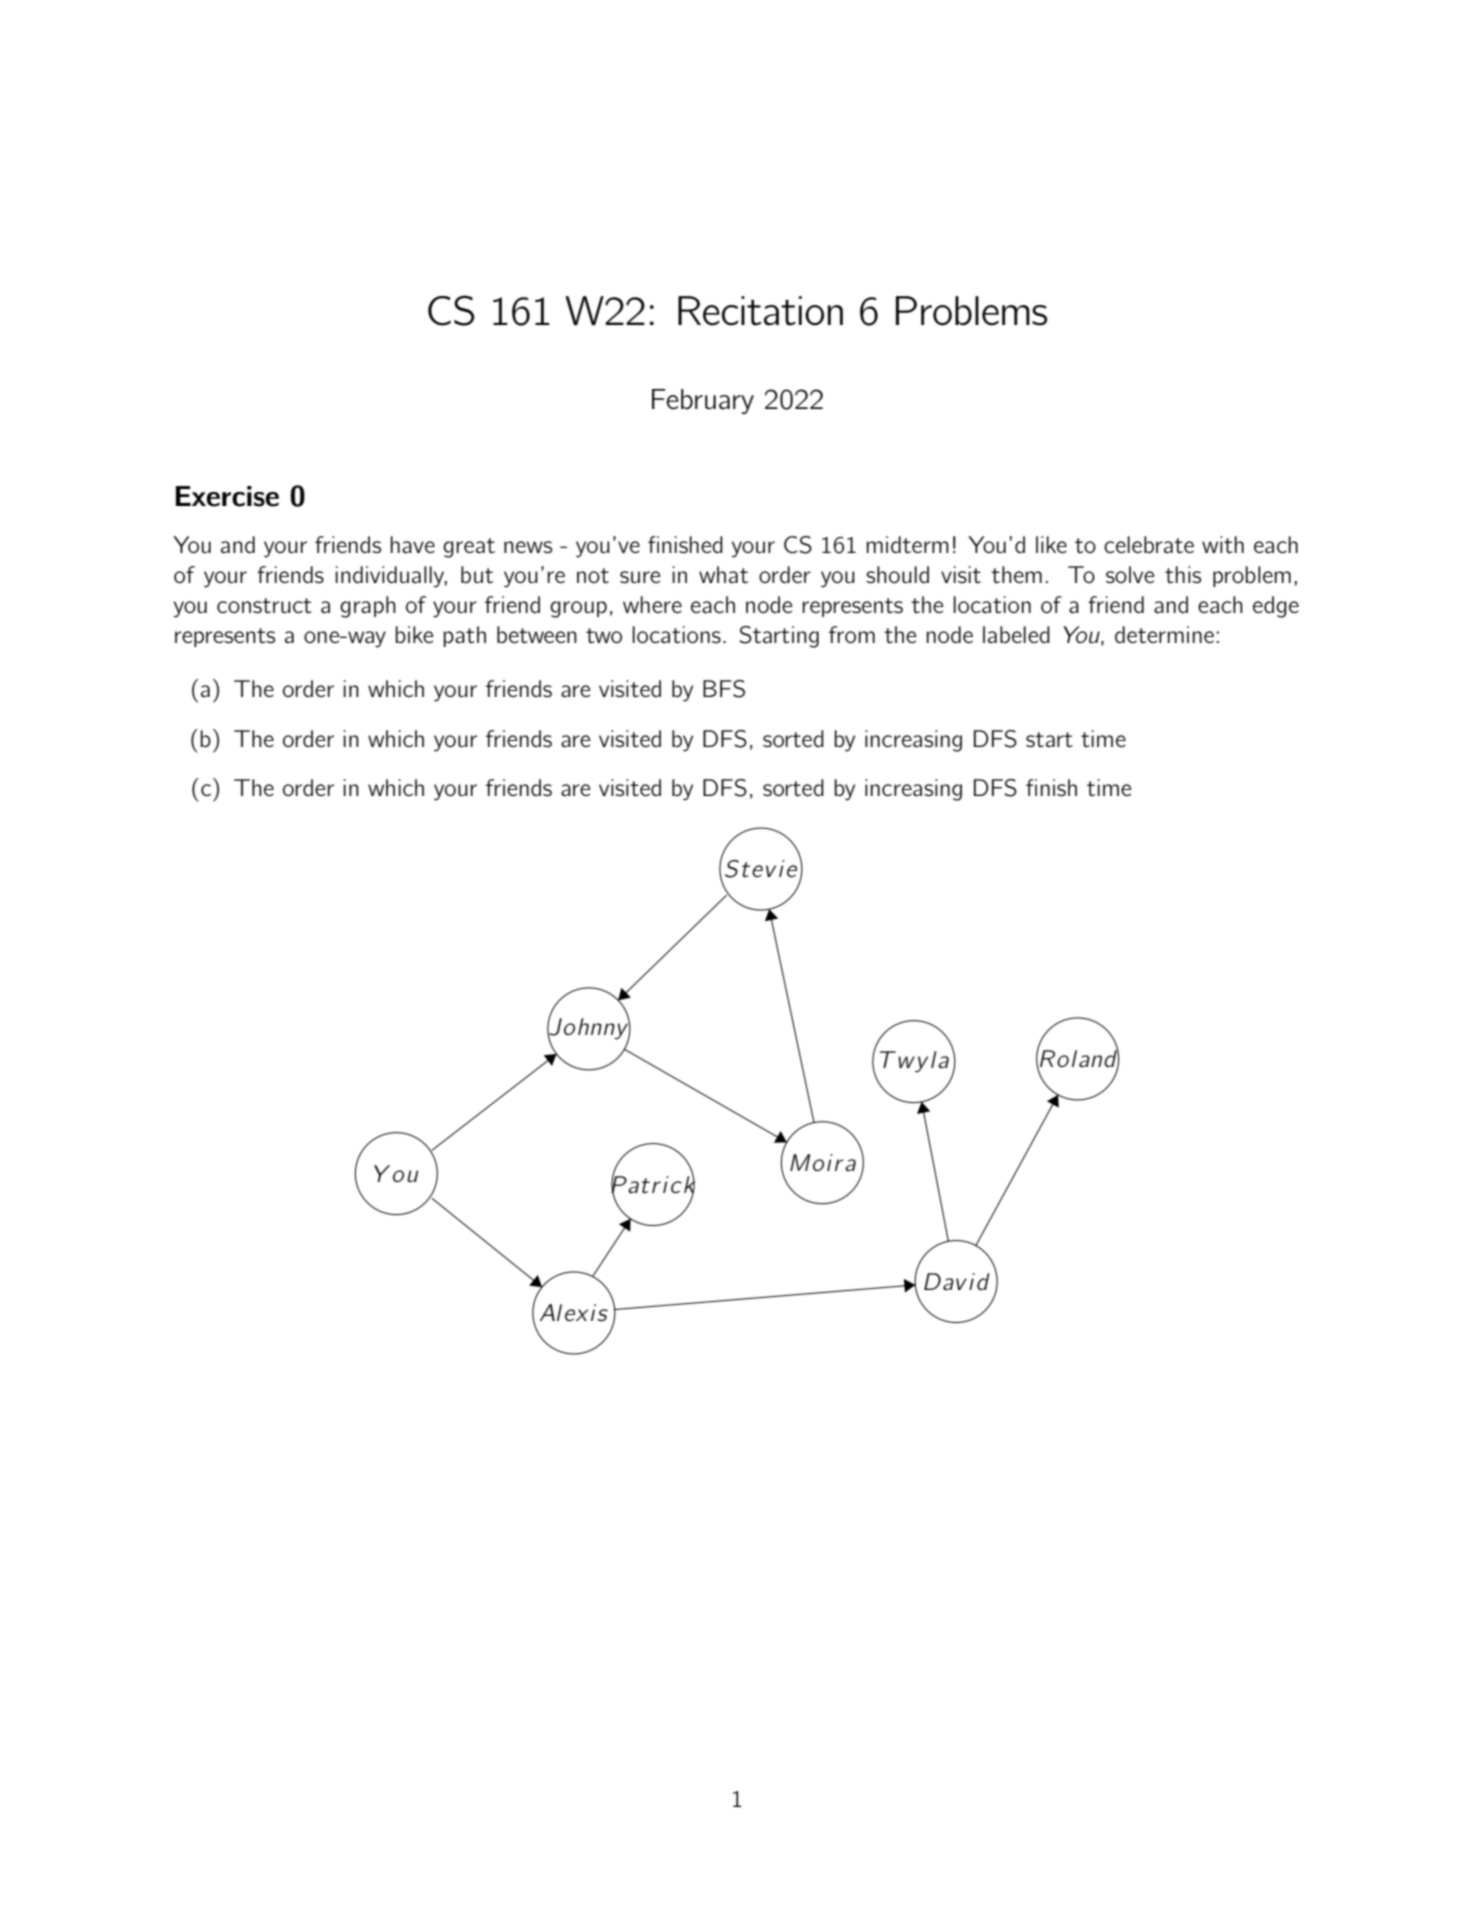 Image resolution: width=1474 pixels, height=1908 pixels. I want to click on atr, so click(644, 1185).
